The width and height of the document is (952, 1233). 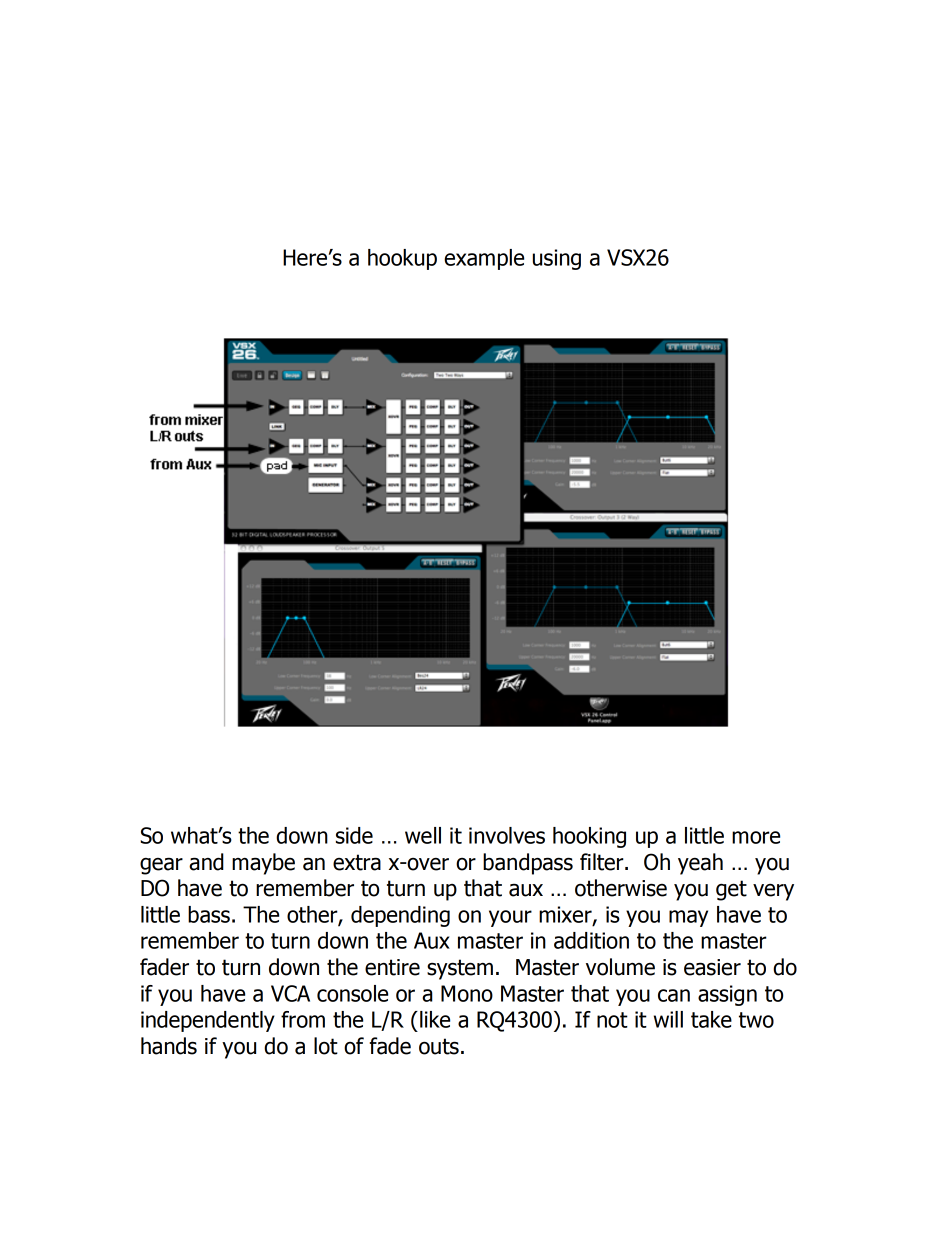 I want to click on take, so click(x=711, y=1019).
